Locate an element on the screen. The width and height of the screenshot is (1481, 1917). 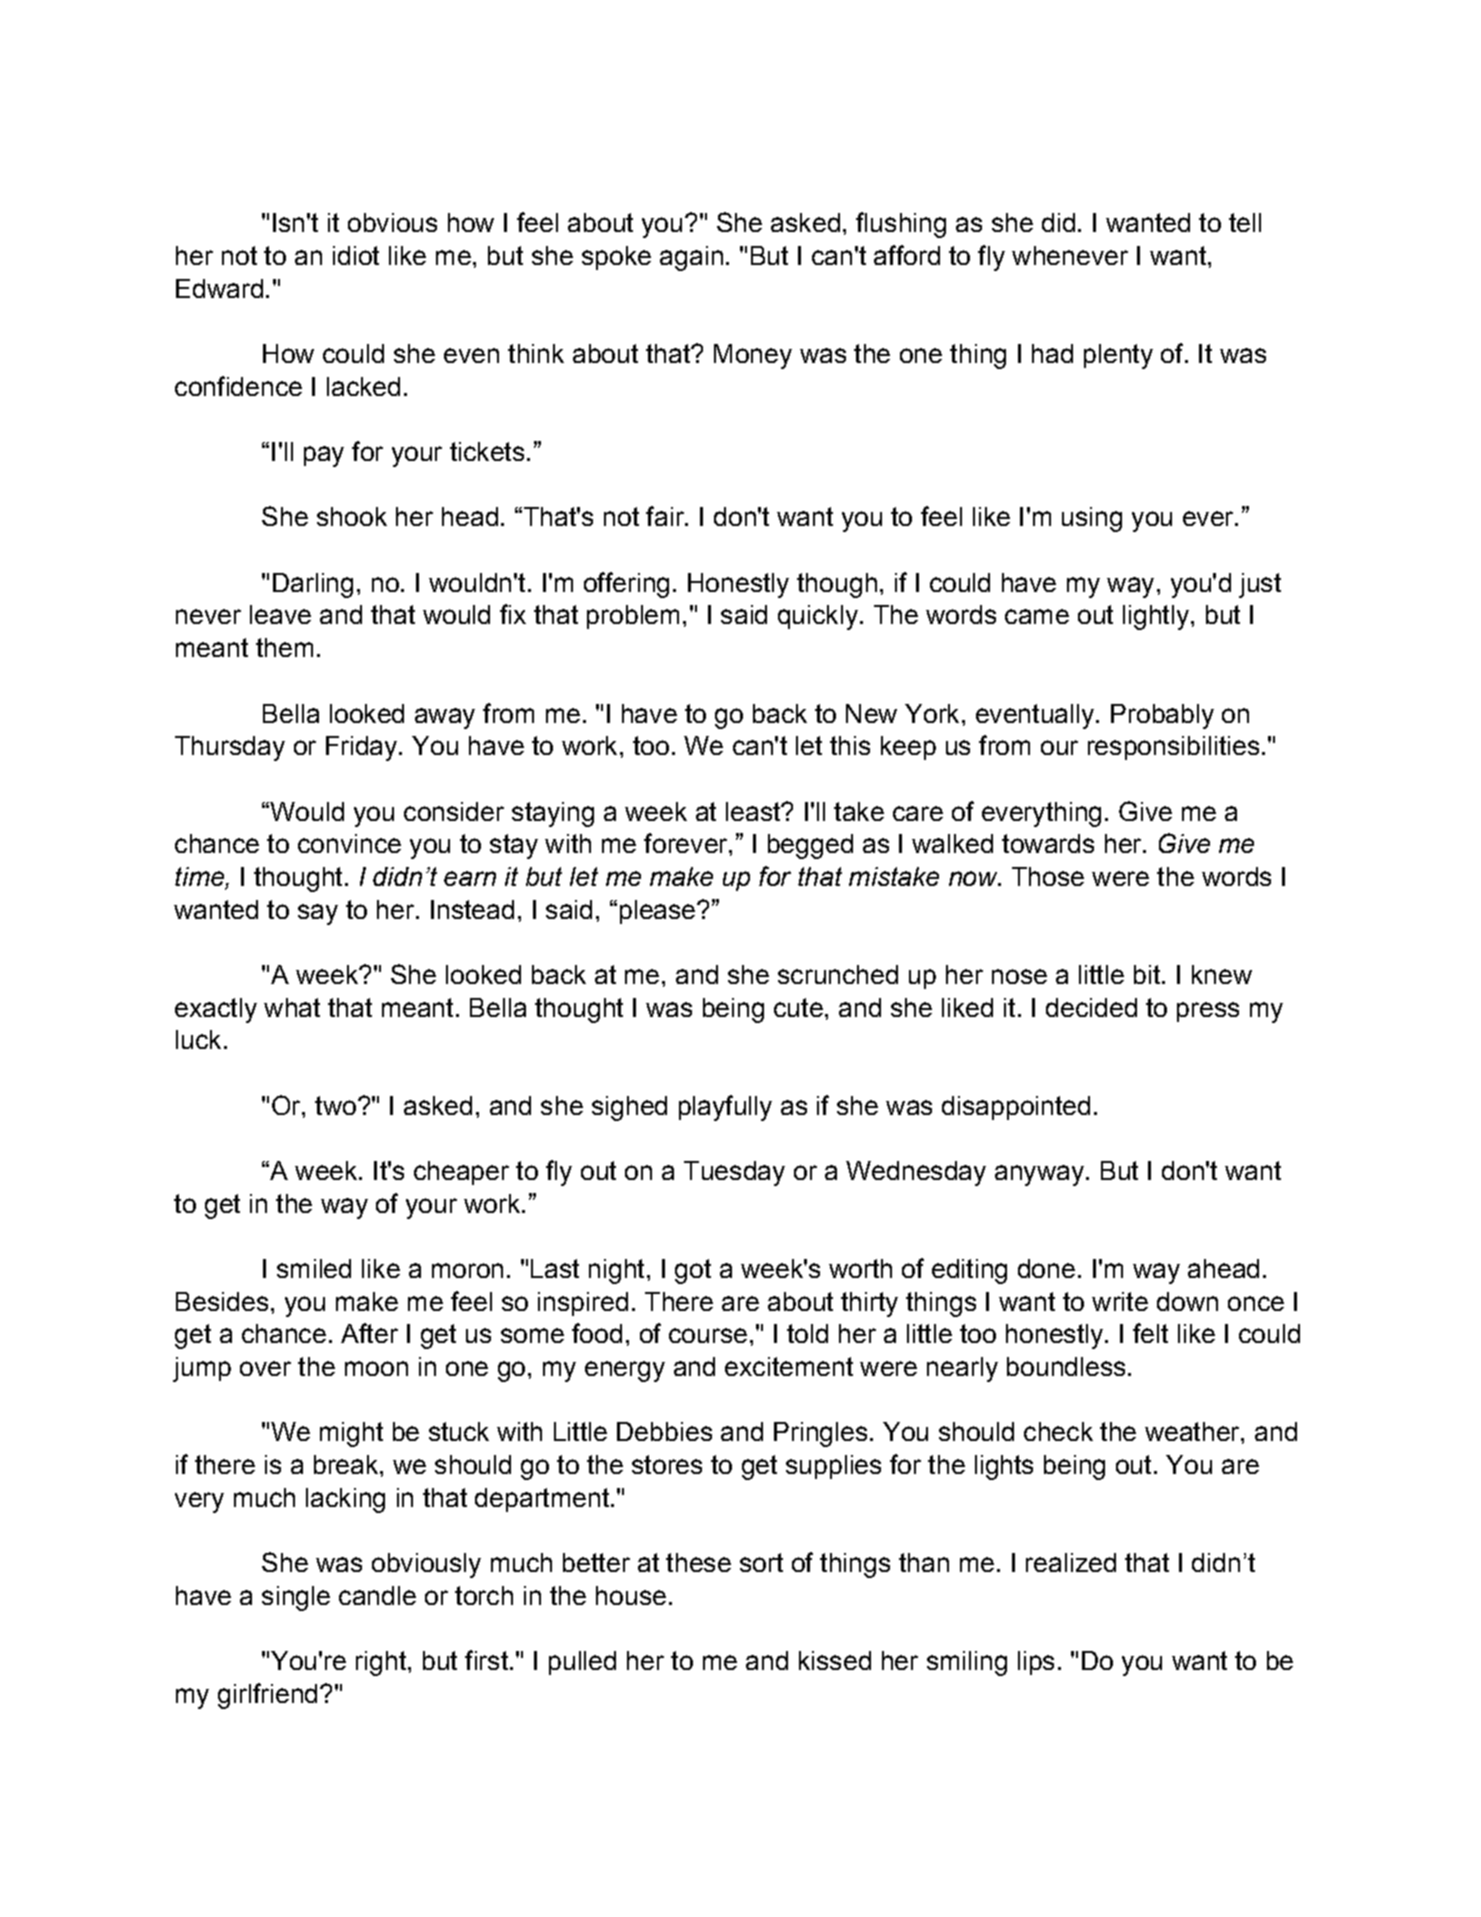
tell is located at coordinates (1245, 222).
